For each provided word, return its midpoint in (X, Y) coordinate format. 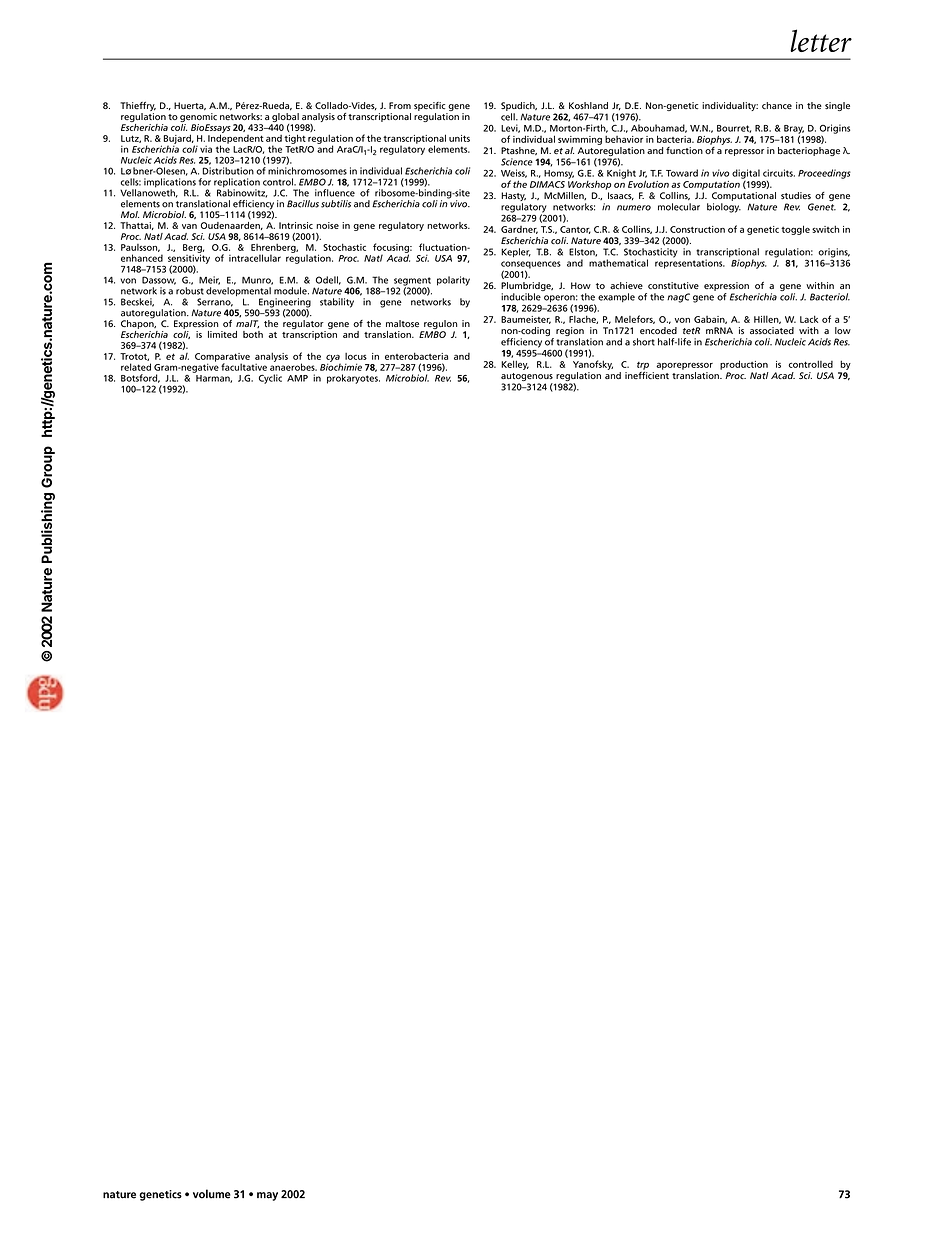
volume (212, 1194)
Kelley (515, 365)
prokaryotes (353, 379)
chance (777, 105)
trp (643, 366)
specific (429, 106)
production (744, 365)
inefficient (647, 374)
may (267, 1196)
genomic (198, 117)
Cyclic (270, 379)
